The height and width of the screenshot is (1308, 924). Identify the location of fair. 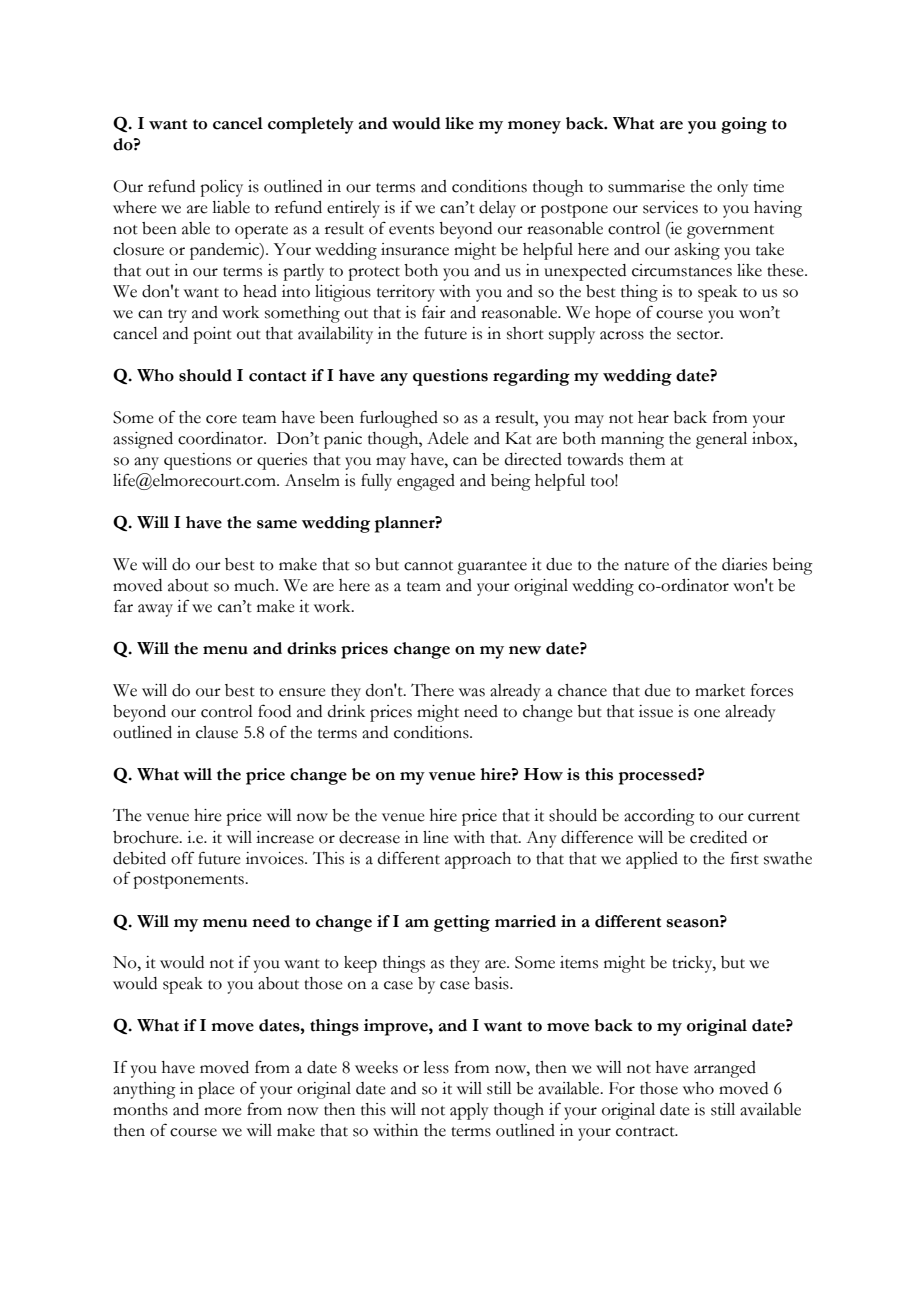
(434, 312).
